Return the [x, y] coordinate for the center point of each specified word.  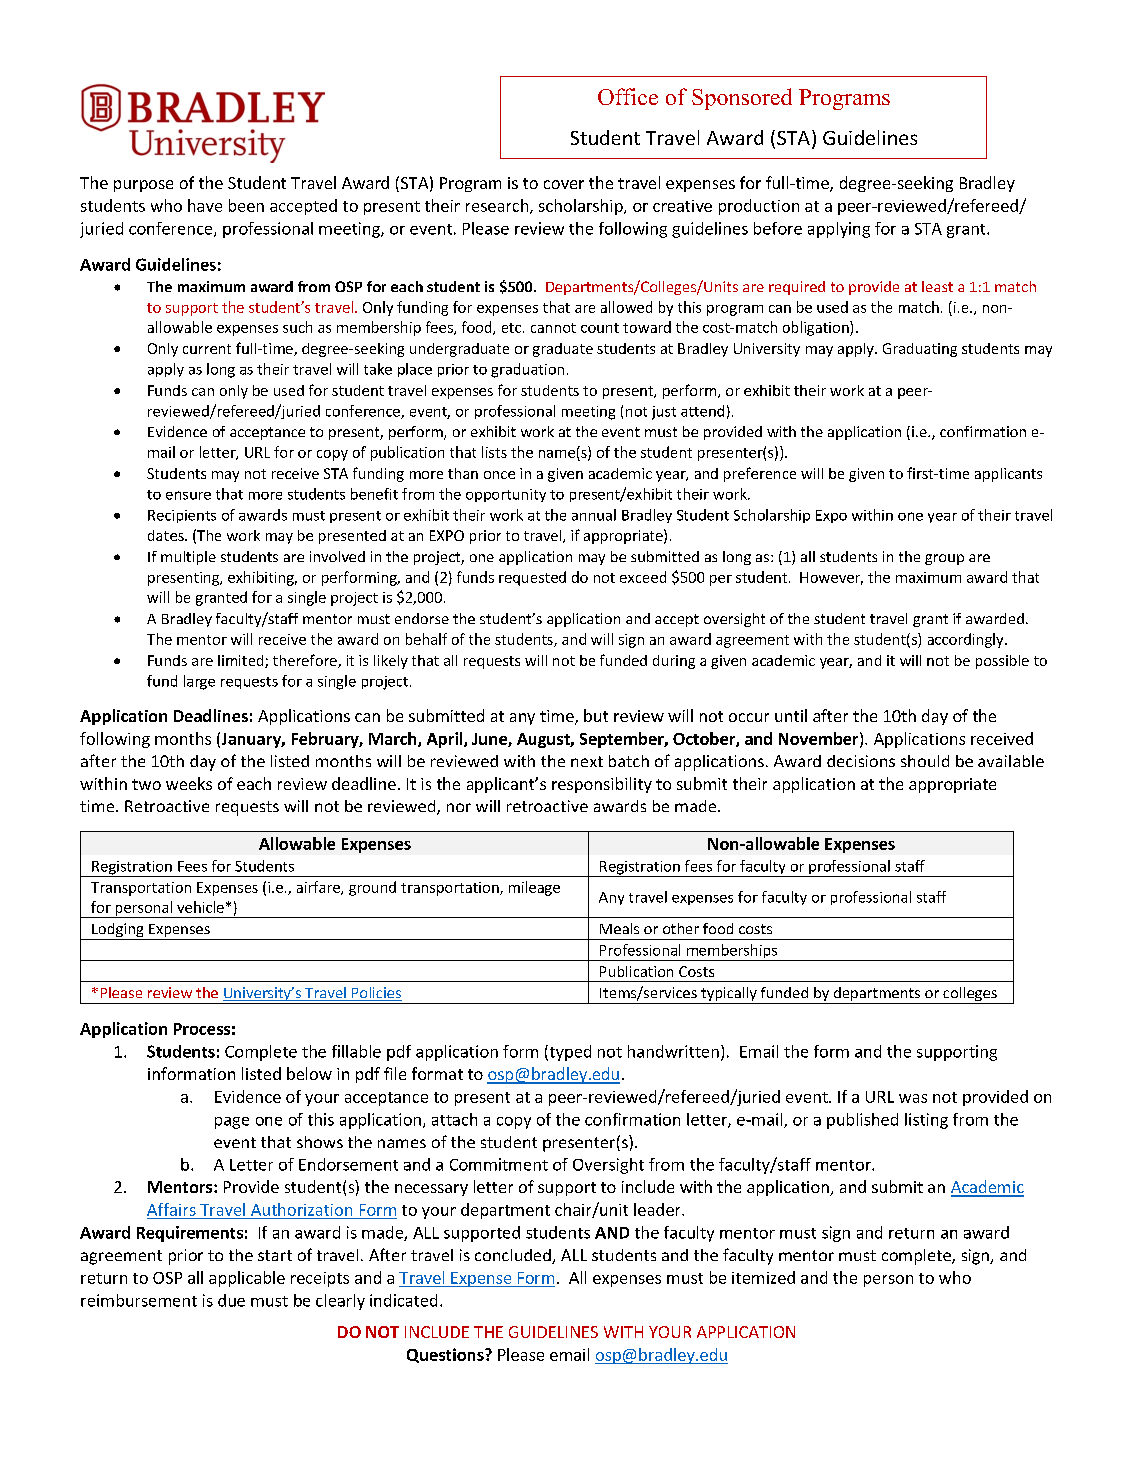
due [231, 1300]
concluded [514, 1256]
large [199, 682]
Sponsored [742, 99]
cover [564, 184]
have [205, 205]
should [925, 761]
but [596, 715]
